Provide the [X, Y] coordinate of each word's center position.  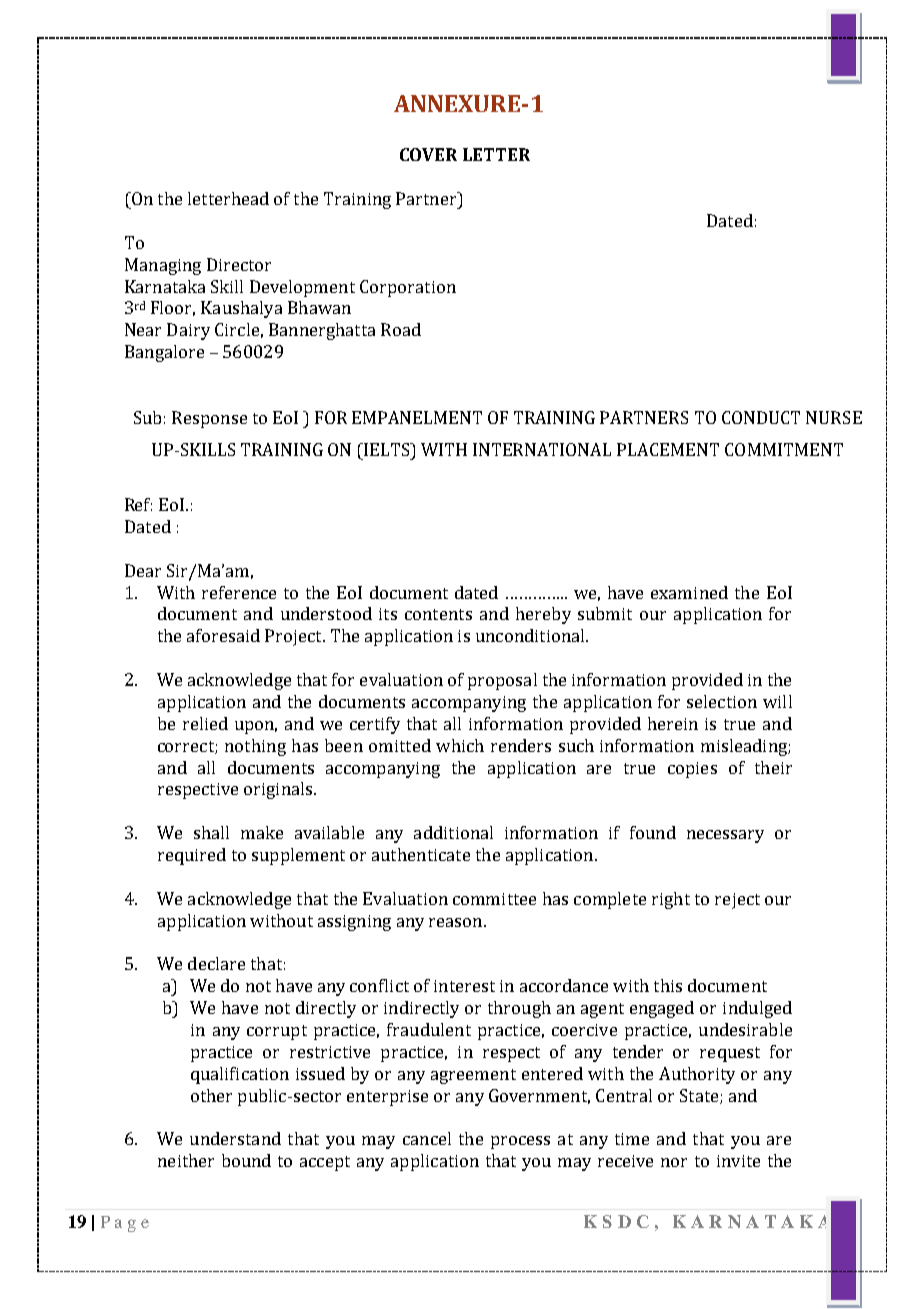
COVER [428, 154]
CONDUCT [761, 417]
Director [239, 264]
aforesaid [223, 635]
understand [235, 1138]
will [777, 701]
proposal [502, 681]
